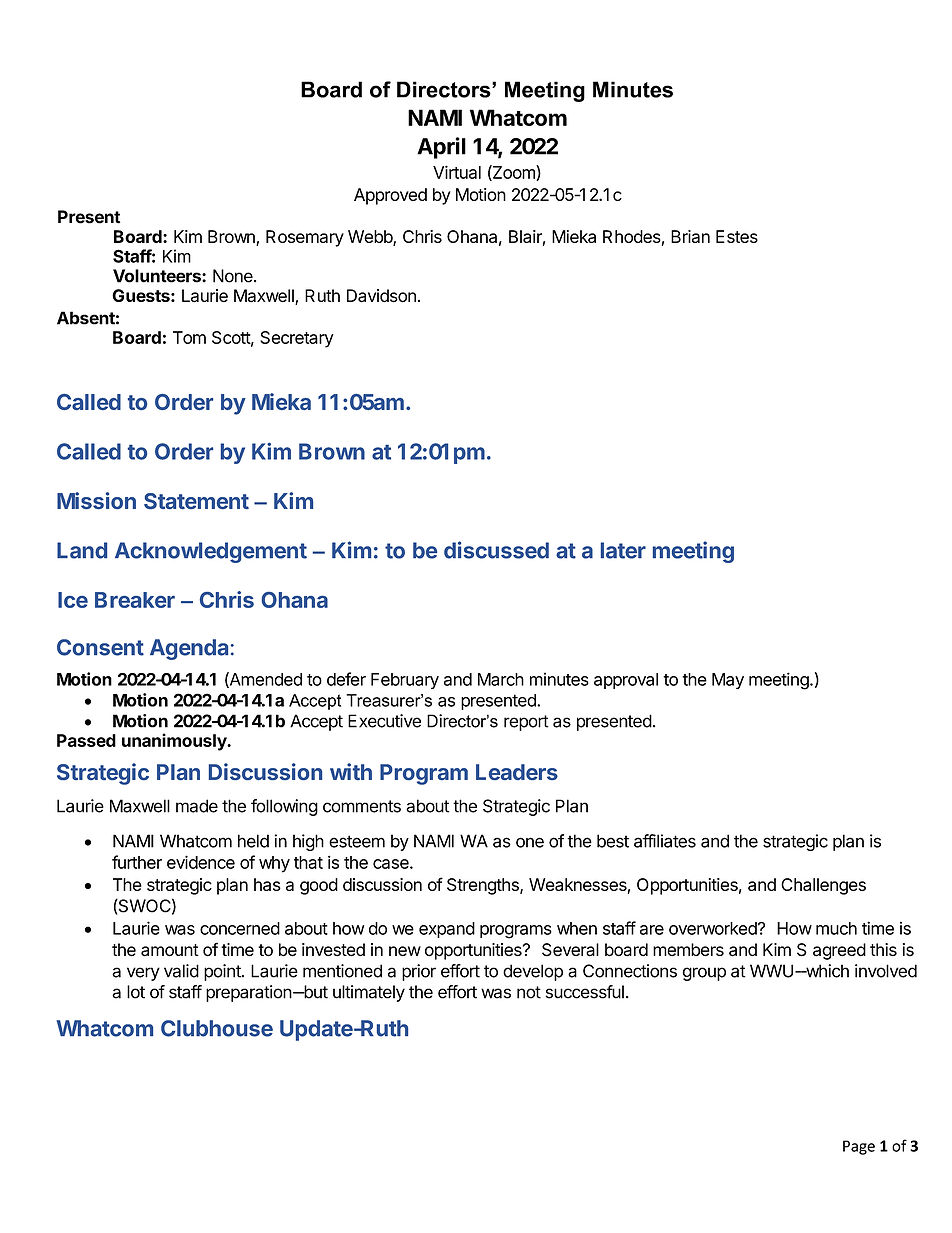  What do you see at coordinates (175, 742) in the page?
I see `unanimously` at bounding box center [175, 742].
